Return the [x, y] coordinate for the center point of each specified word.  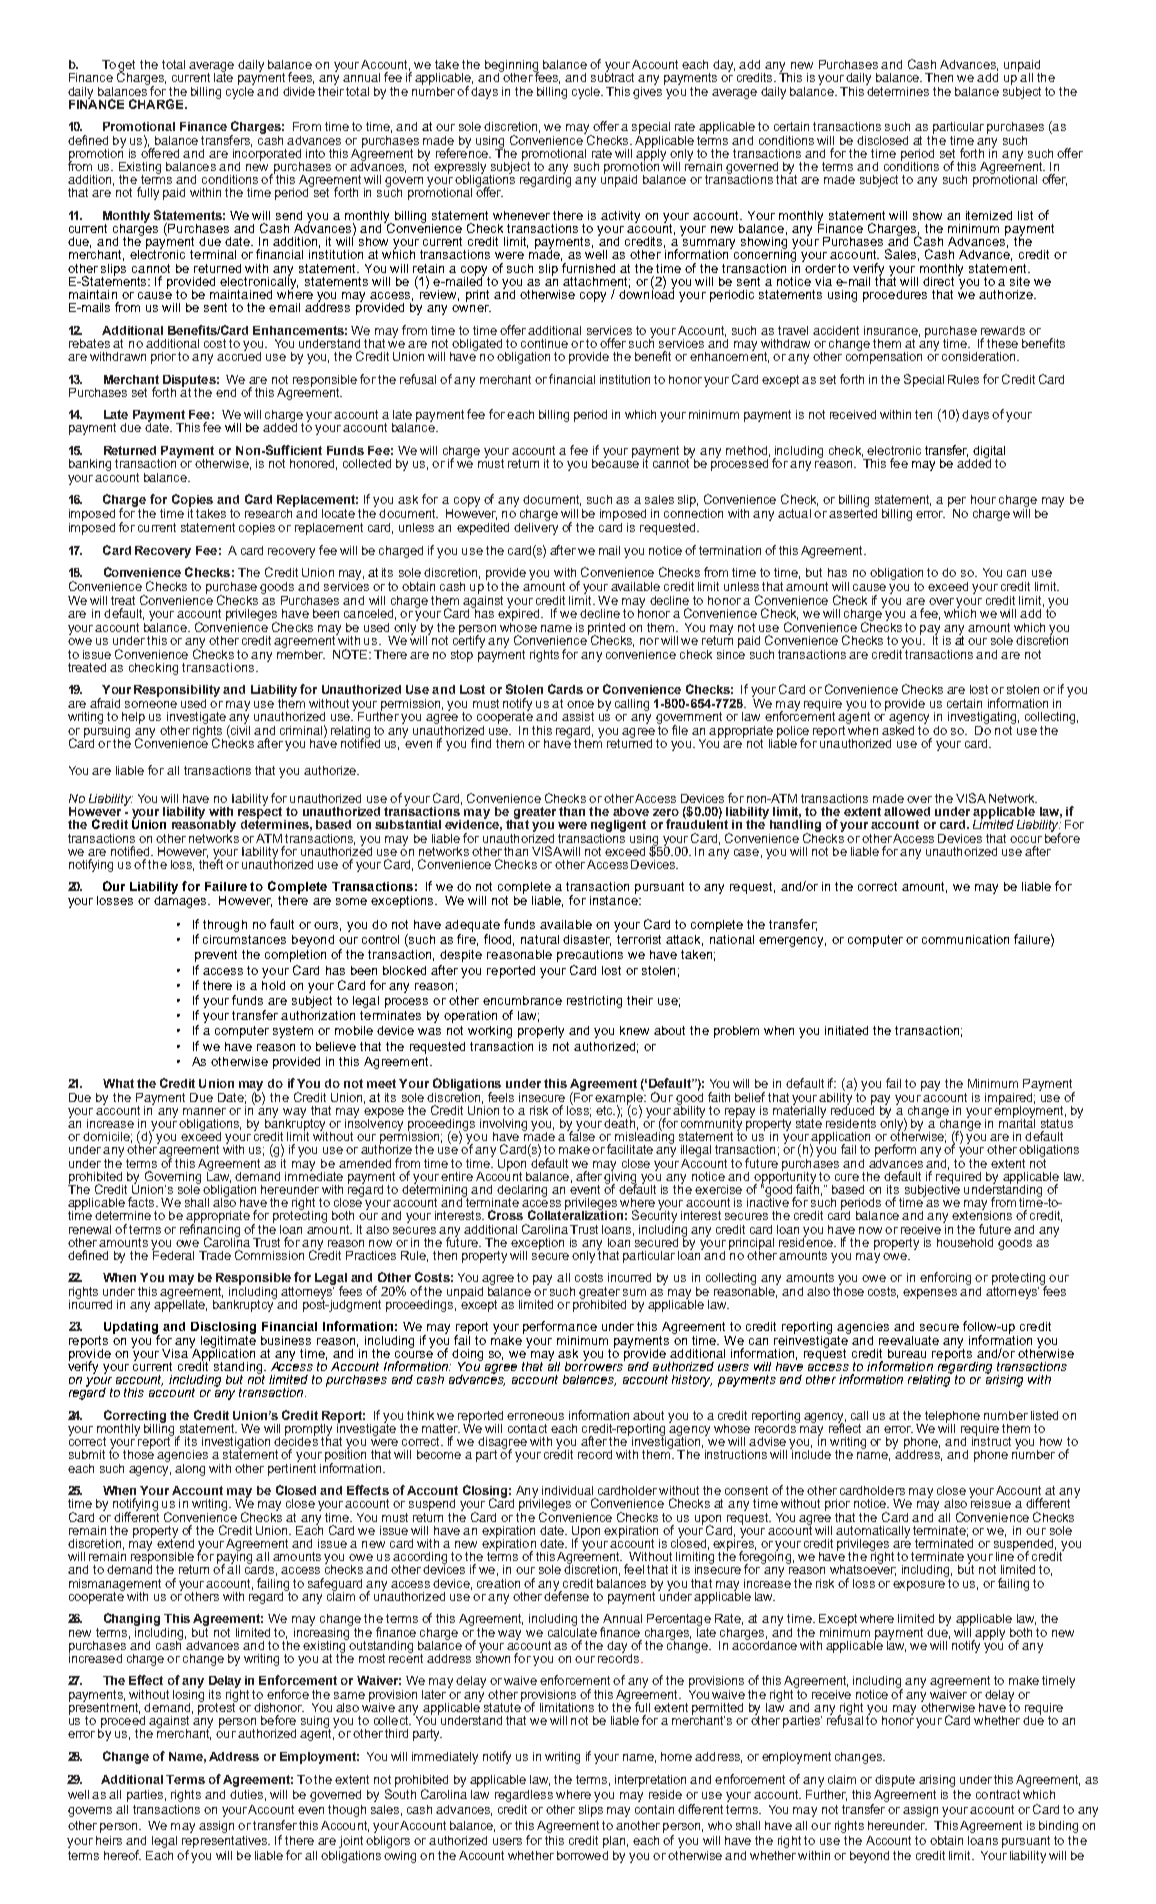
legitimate [228, 1341]
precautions [590, 956]
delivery [536, 527]
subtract [612, 76]
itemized [989, 215]
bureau [907, 1353]
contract [998, 1794]
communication [965, 939]
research [270, 512]
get [126, 67]
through [225, 926]
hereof [122, 1855]
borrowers [595, 1365]
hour [983, 499]
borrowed [582, 1855]
